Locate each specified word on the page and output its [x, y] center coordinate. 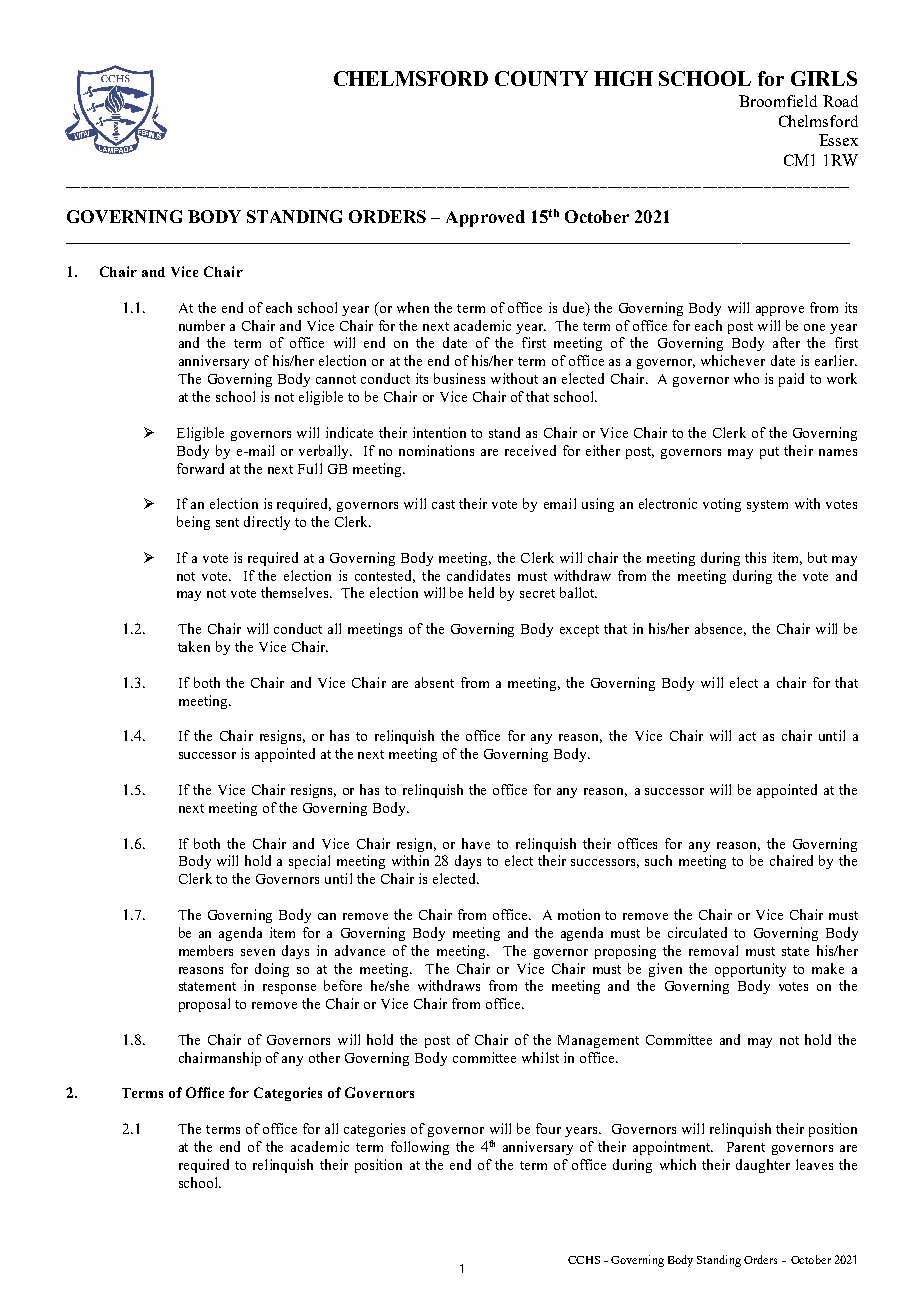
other [324, 1057]
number [202, 325]
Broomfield [778, 101]
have [476, 843]
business [459, 378]
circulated [697, 932]
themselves [296, 592]
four [548, 1128]
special [309, 862]
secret [537, 593]
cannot [336, 379]
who [746, 378]
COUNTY [541, 78]
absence [720, 629]
